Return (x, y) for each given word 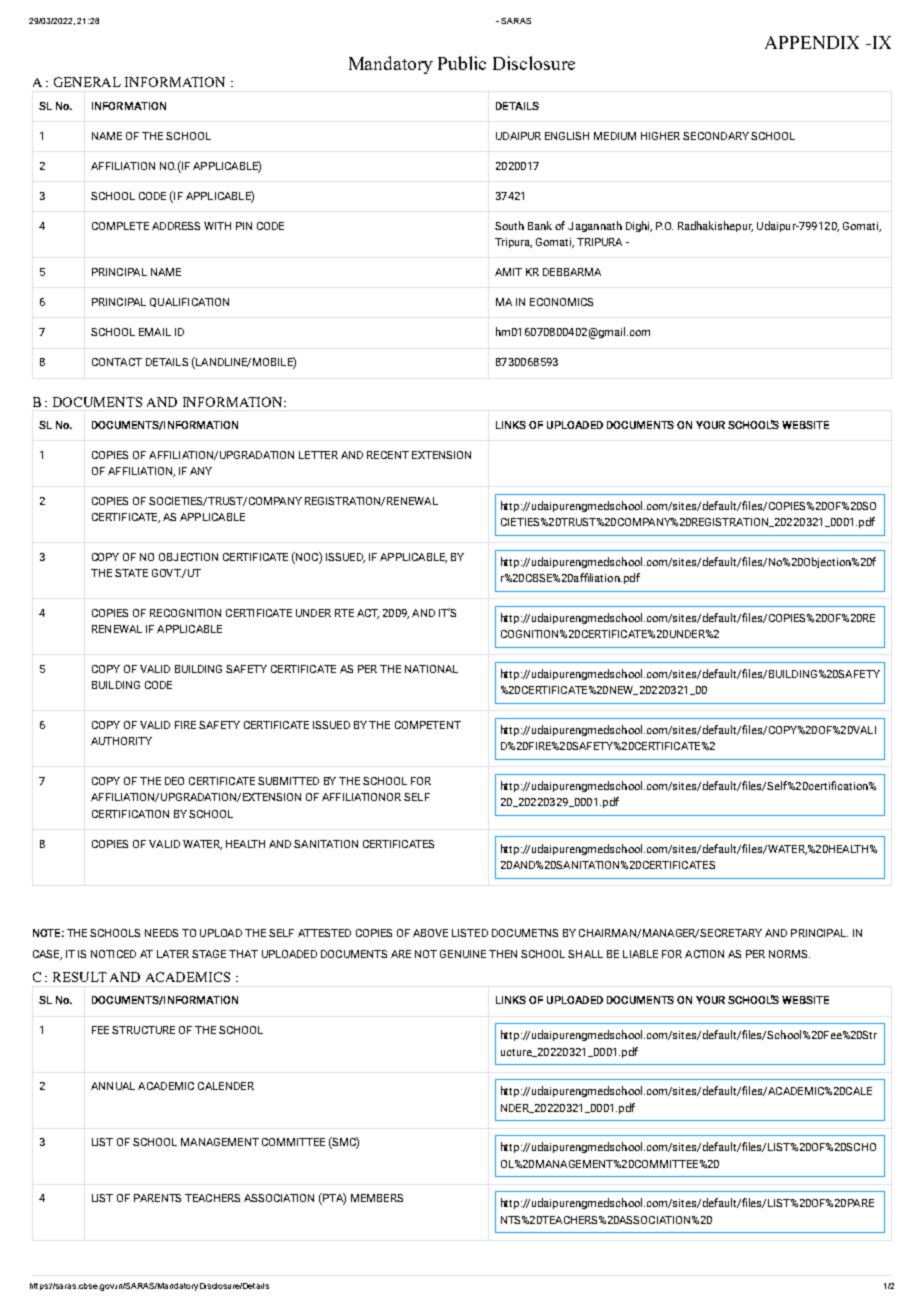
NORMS (789, 954)
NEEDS (161, 933)
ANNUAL (113, 1086)
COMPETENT (428, 725)
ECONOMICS (561, 302)
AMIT (508, 272)
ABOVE (430, 933)
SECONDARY (716, 136)
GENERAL (87, 82)
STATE (131, 573)
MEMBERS (377, 1198)
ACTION (704, 954)
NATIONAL (431, 669)
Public (462, 63)
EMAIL (155, 332)
